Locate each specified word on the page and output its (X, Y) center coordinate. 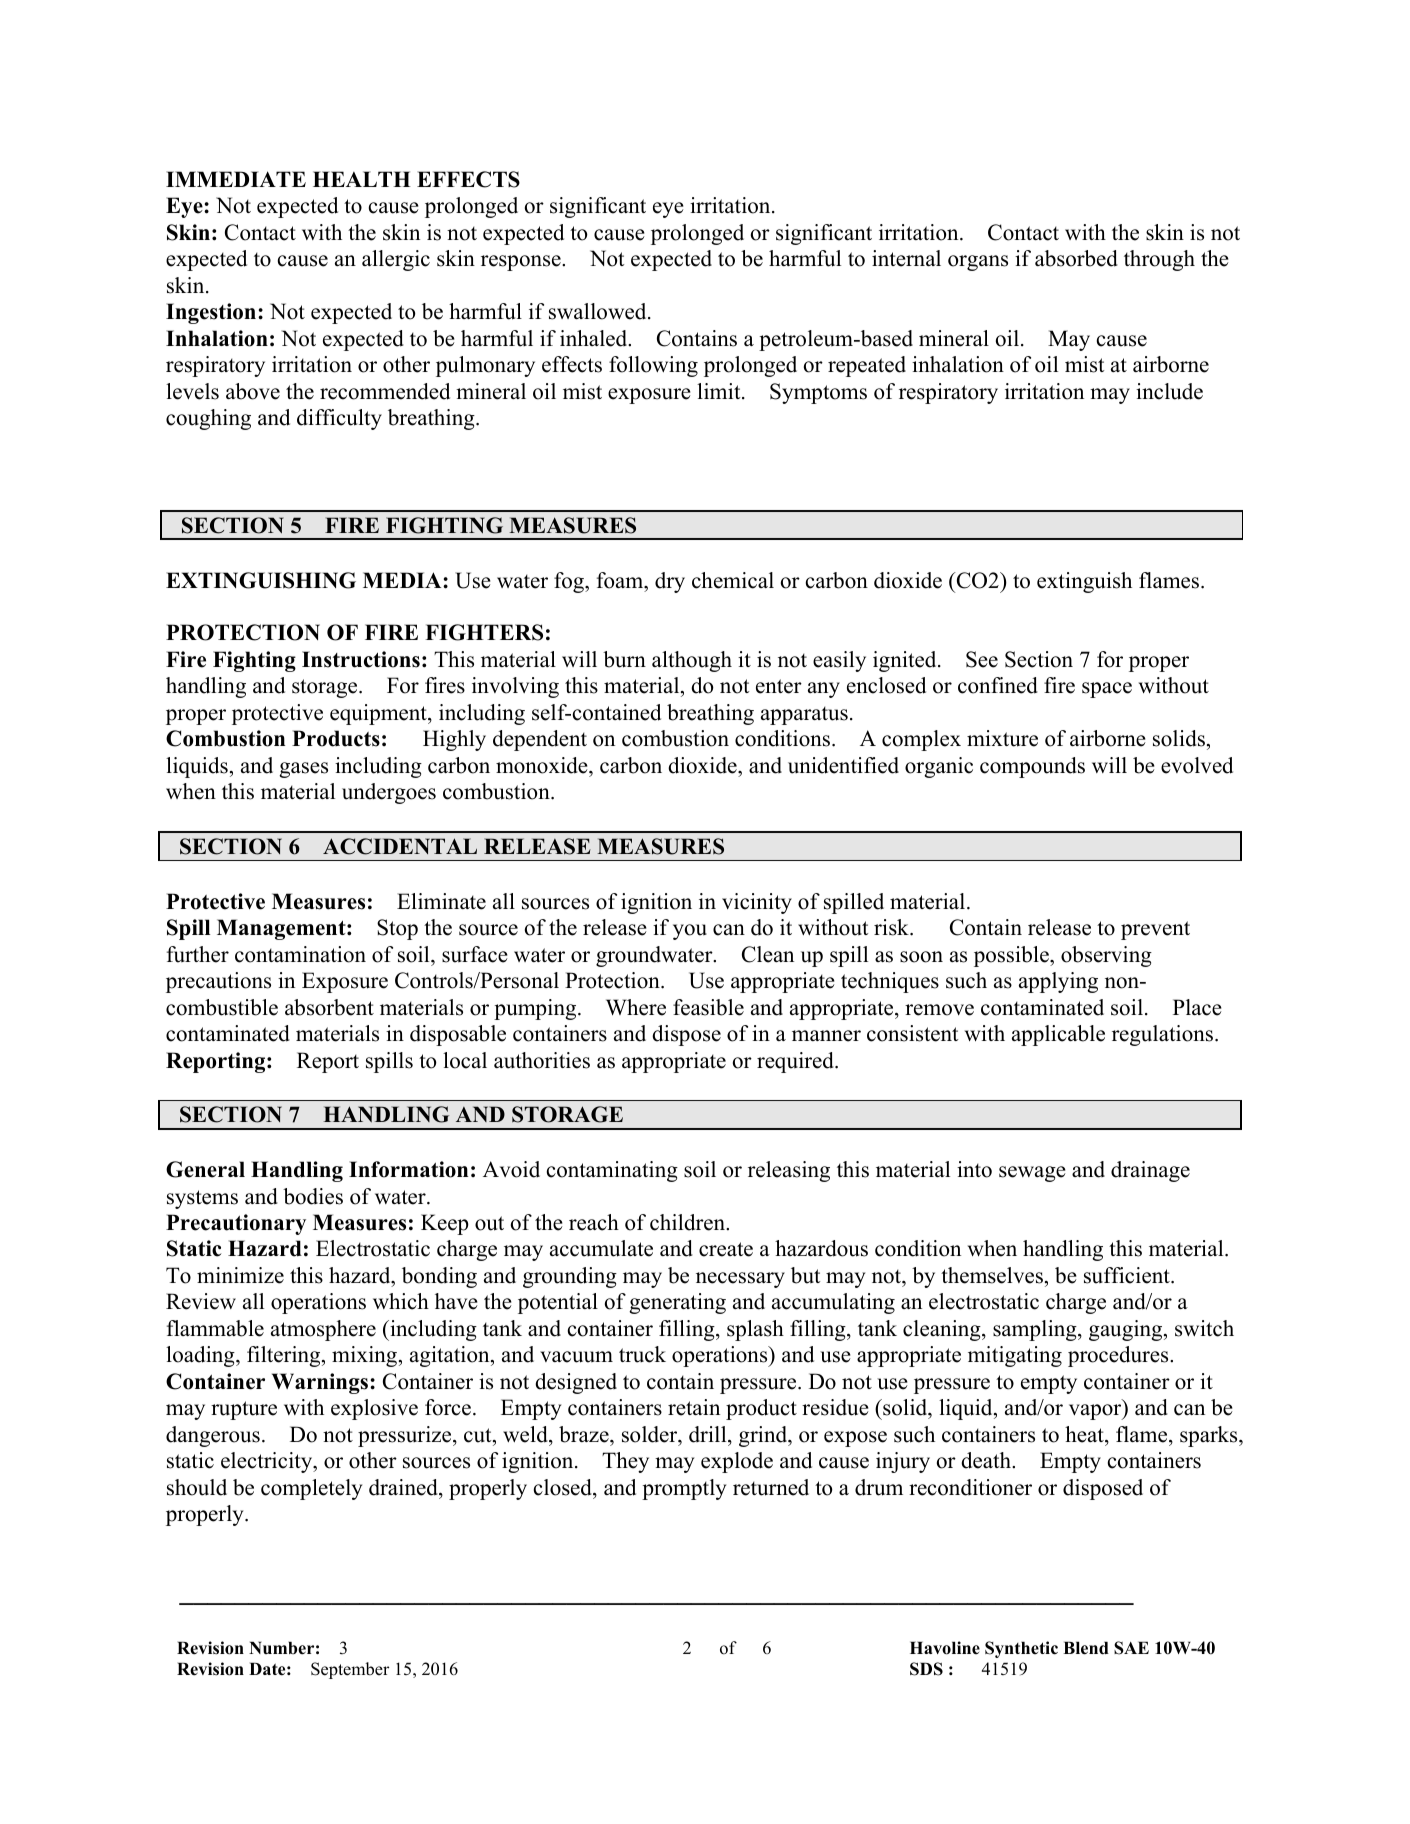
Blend (1086, 1648)
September (350, 1670)
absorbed (1076, 258)
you (690, 932)
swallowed (599, 311)
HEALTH (362, 179)
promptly (684, 1489)
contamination (300, 954)
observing (1106, 956)
